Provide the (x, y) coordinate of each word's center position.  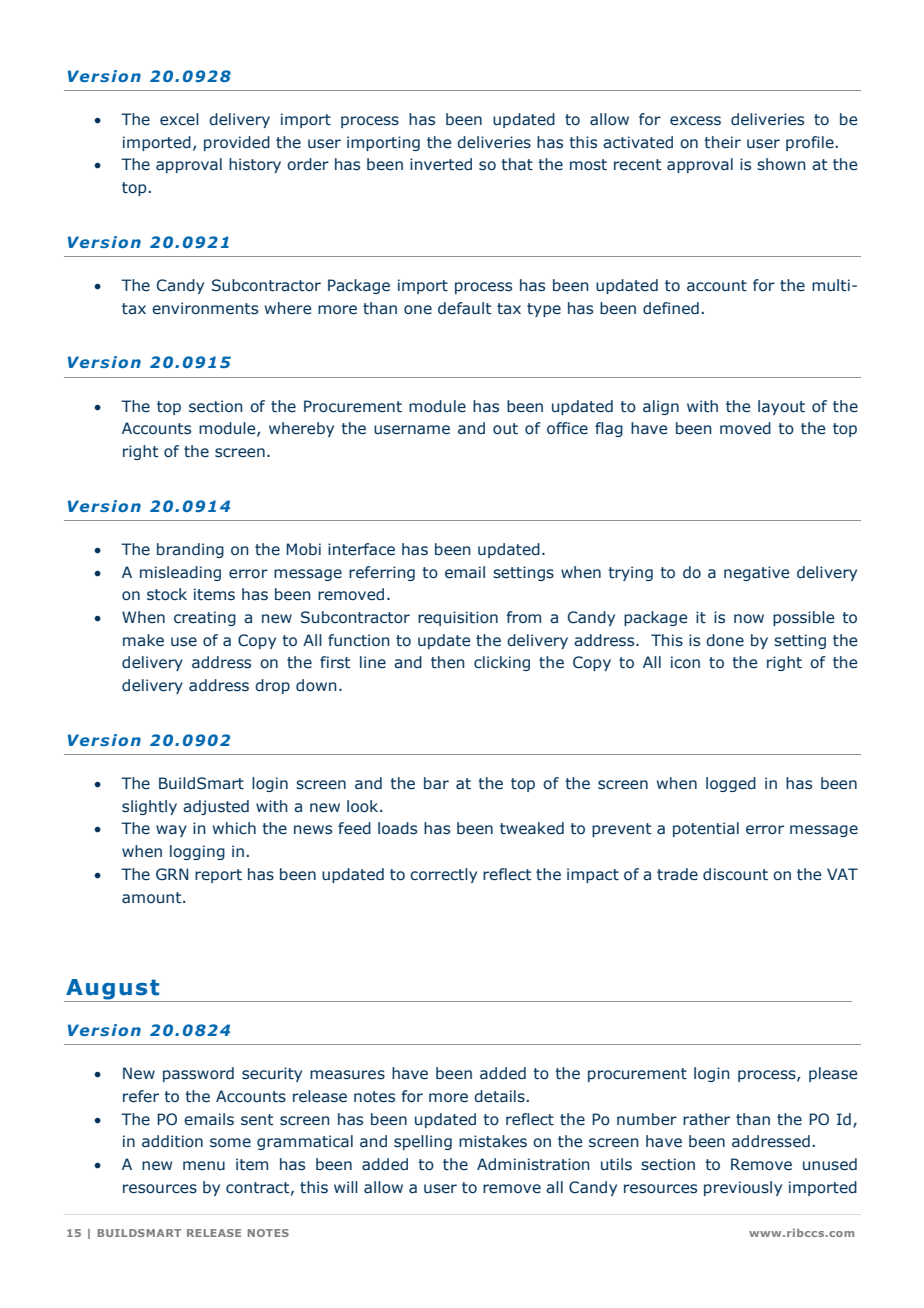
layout (781, 407)
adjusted (216, 807)
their (723, 142)
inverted (441, 164)
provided (237, 143)
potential (706, 829)
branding (190, 550)
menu (204, 1165)
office (567, 428)
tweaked (532, 828)
